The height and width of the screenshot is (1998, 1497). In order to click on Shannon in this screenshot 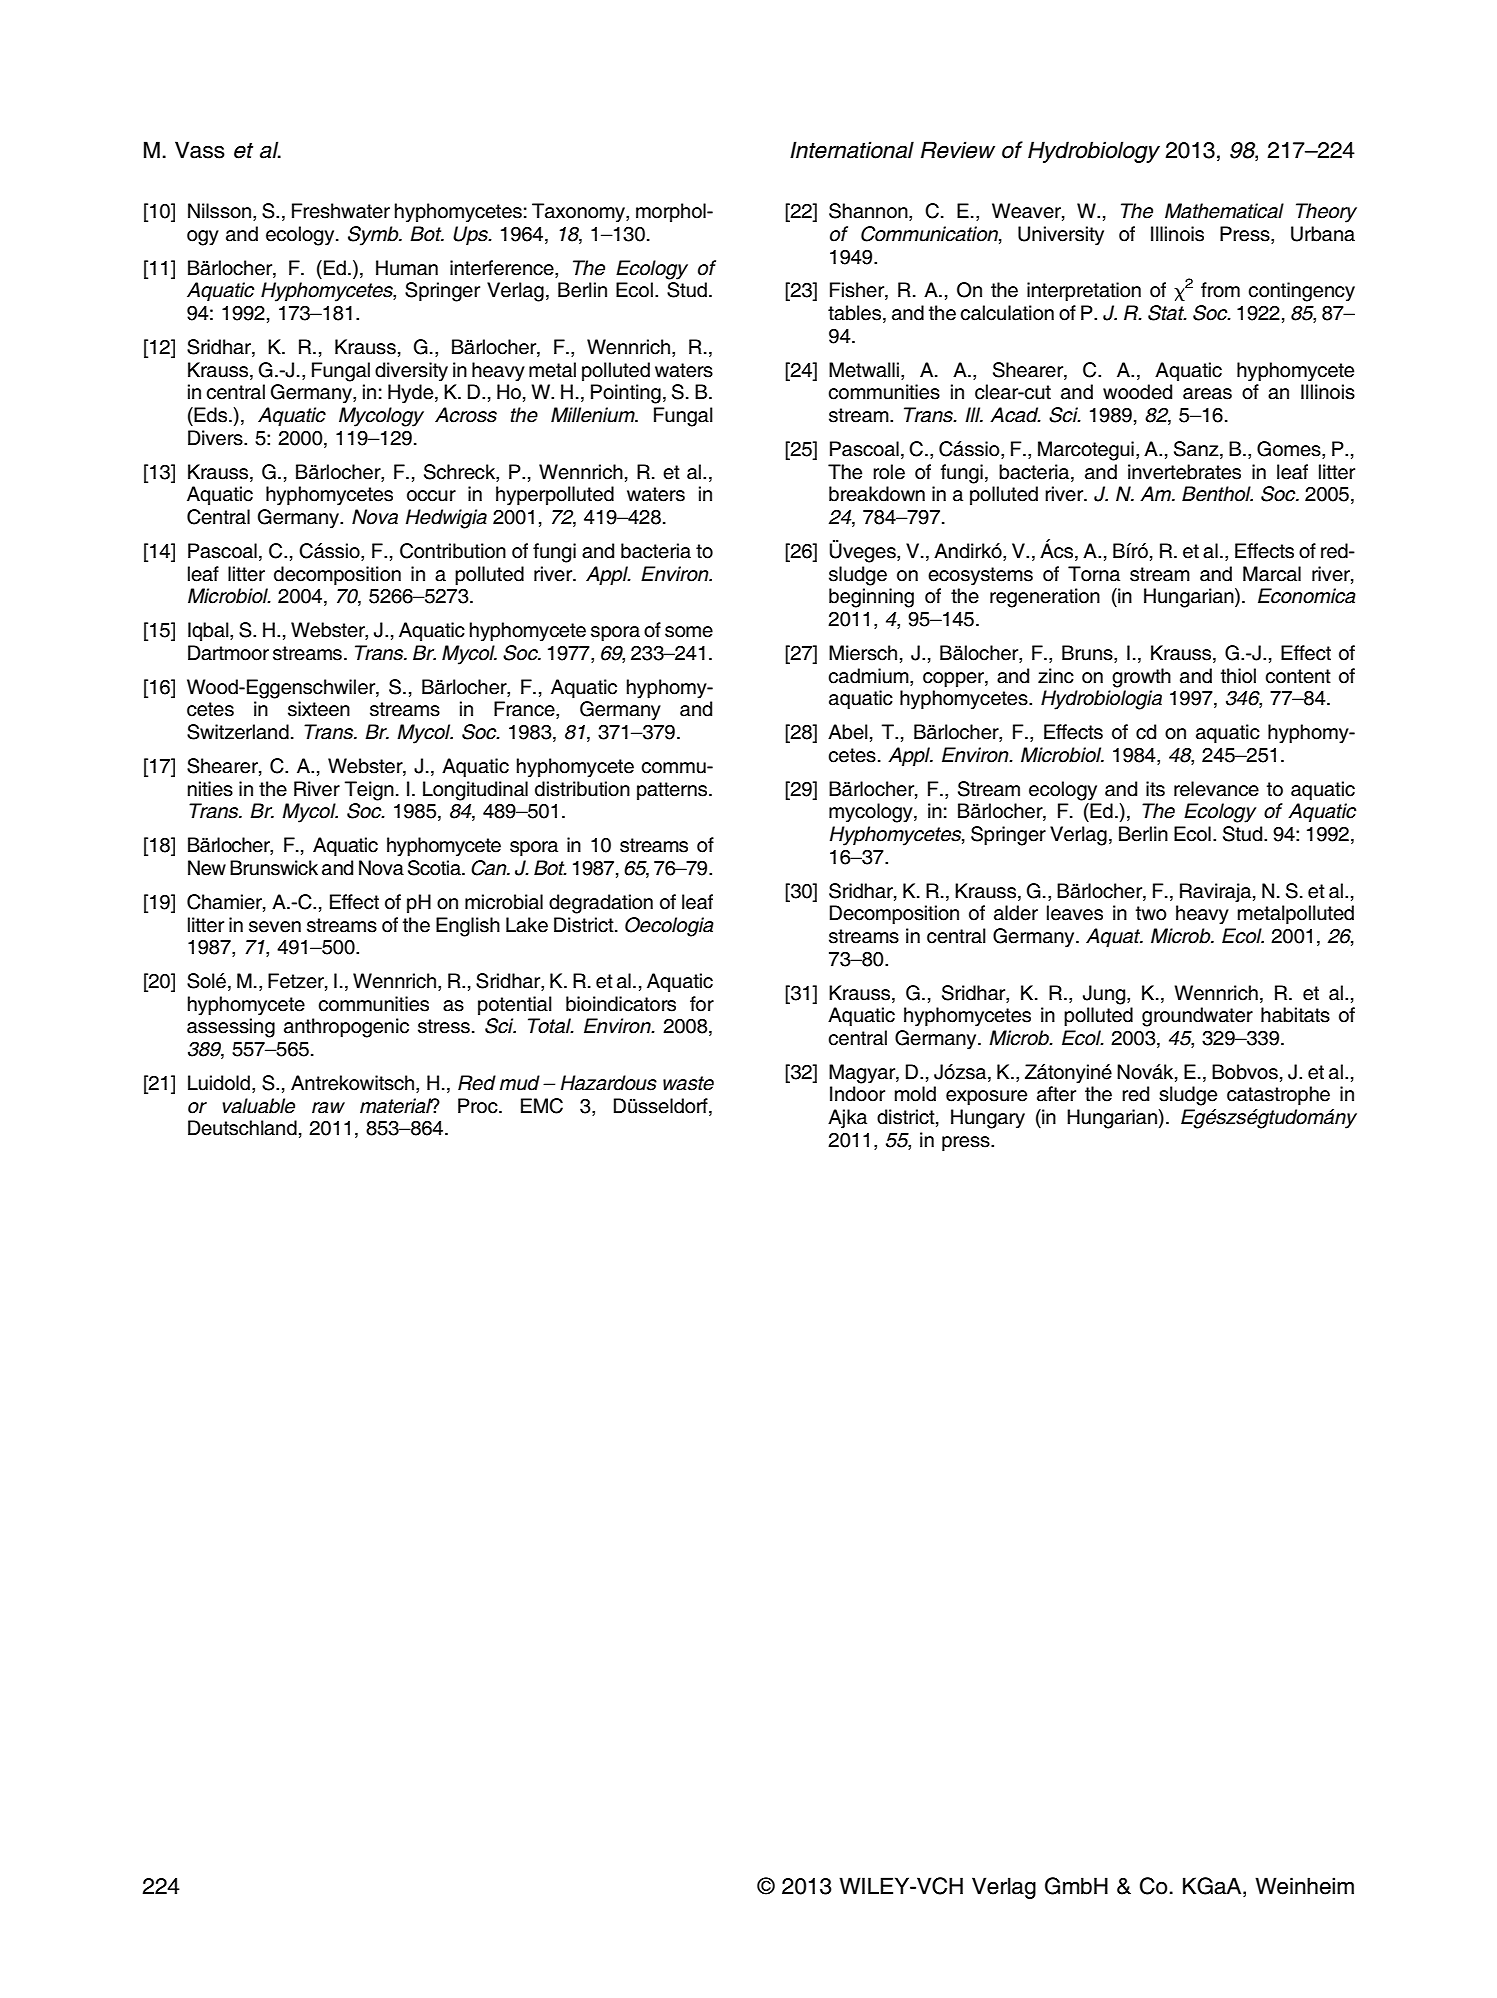, I will do `click(869, 212)`.
